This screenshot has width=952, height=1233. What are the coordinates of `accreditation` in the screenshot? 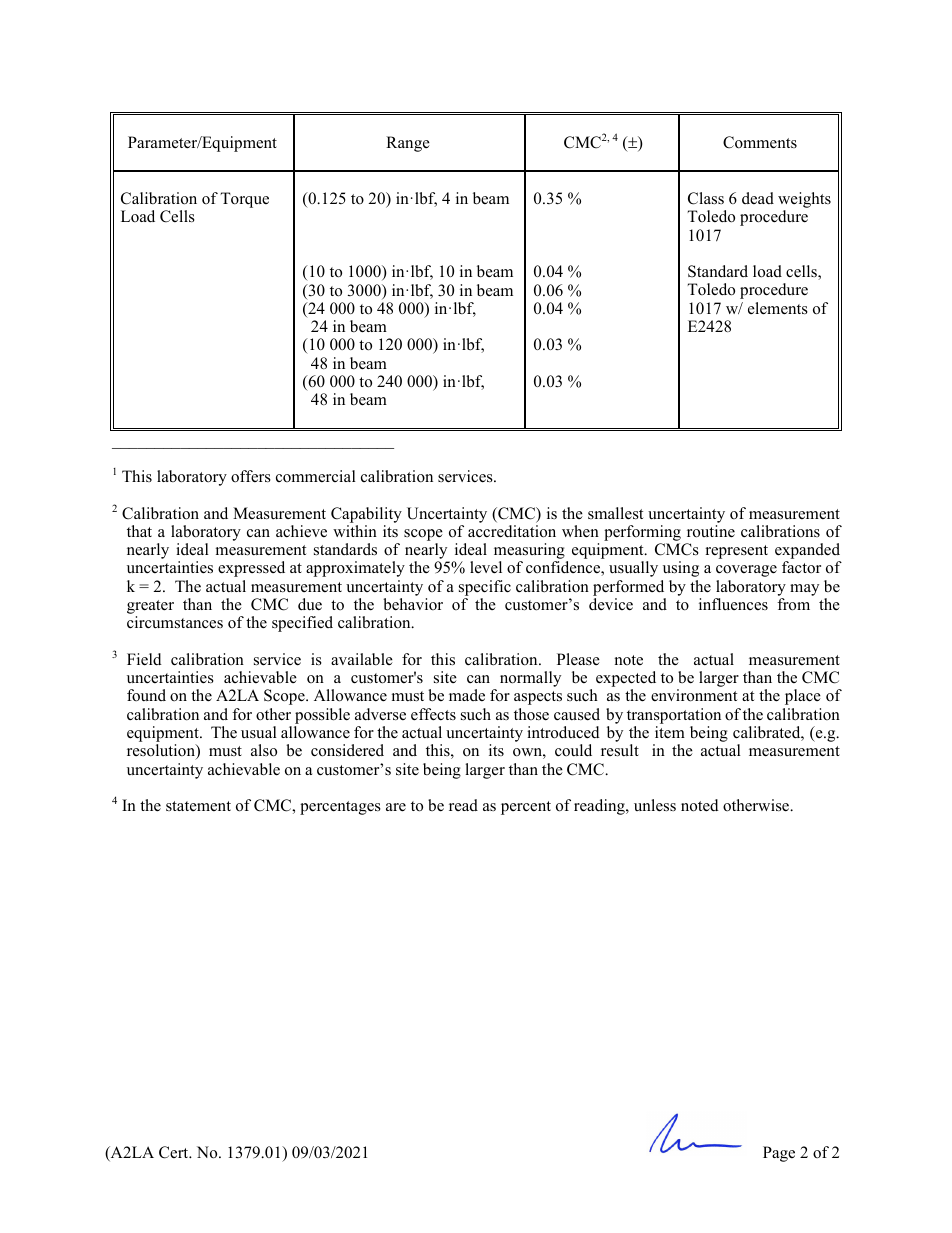 It's located at (512, 531).
